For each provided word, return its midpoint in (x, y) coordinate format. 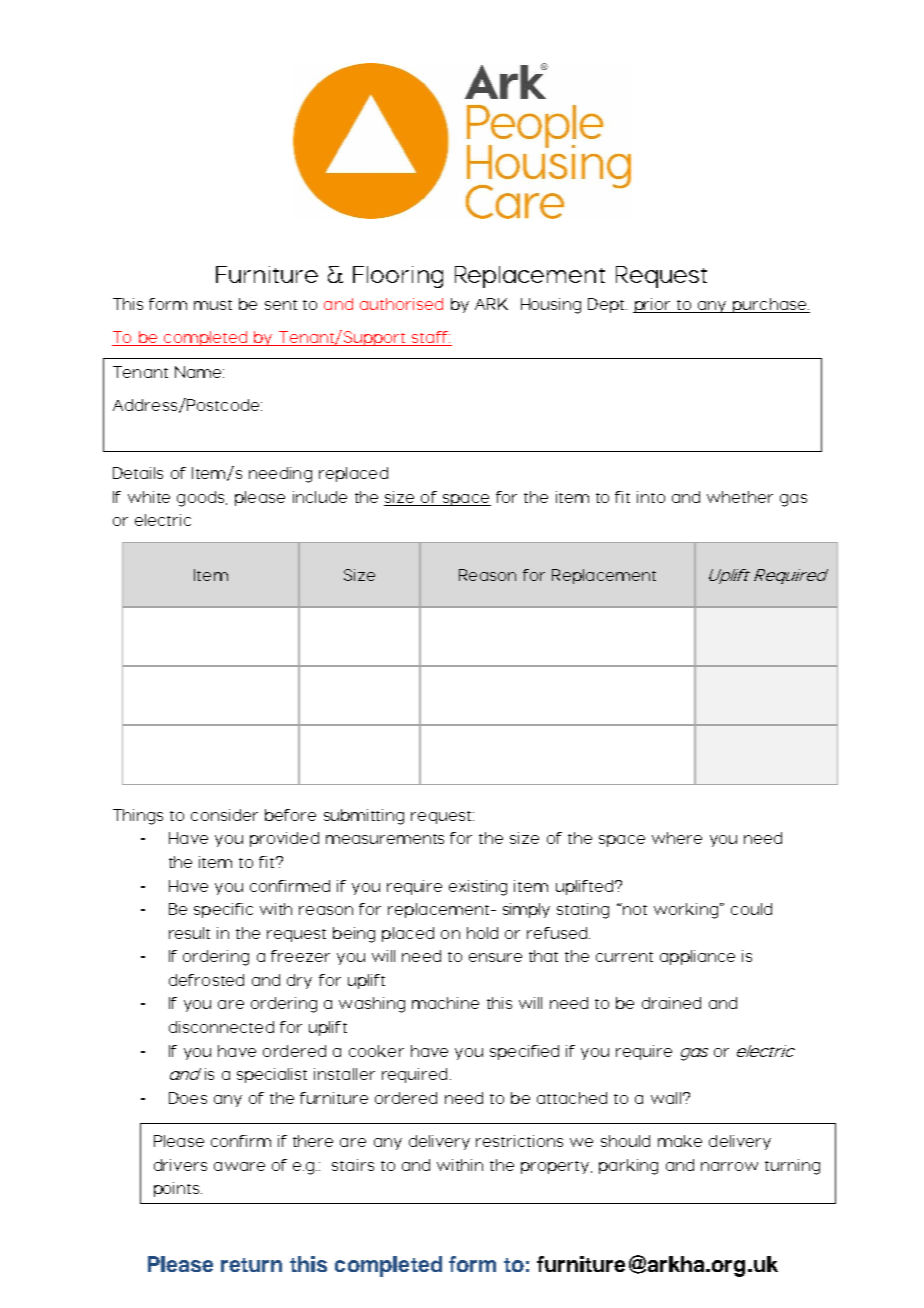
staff (431, 337)
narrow (729, 1166)
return (251, 1265)
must (213, 305)
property (556, 1167)
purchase (770, 305)
